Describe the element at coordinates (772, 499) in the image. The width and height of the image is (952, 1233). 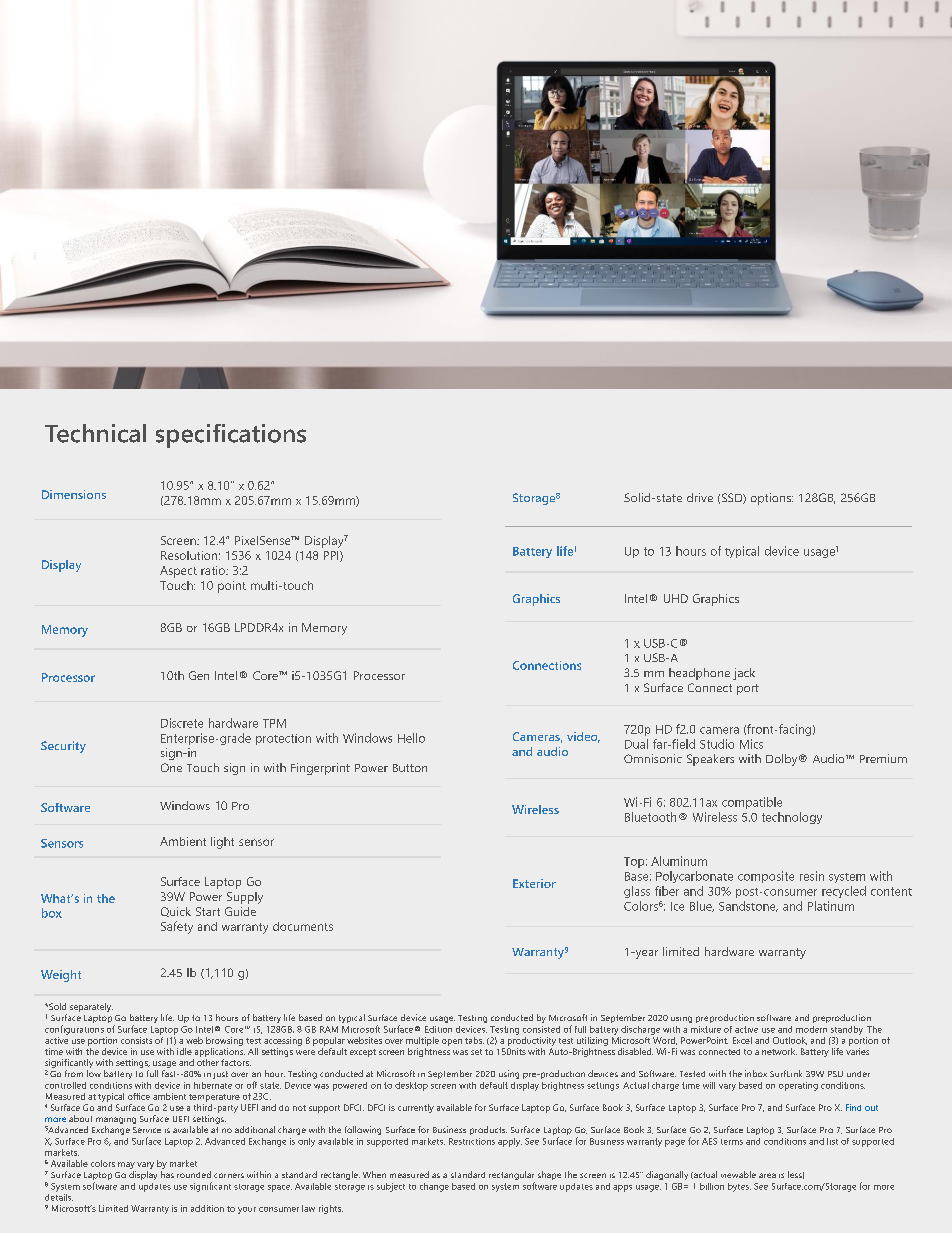
I see `options` at that location.
